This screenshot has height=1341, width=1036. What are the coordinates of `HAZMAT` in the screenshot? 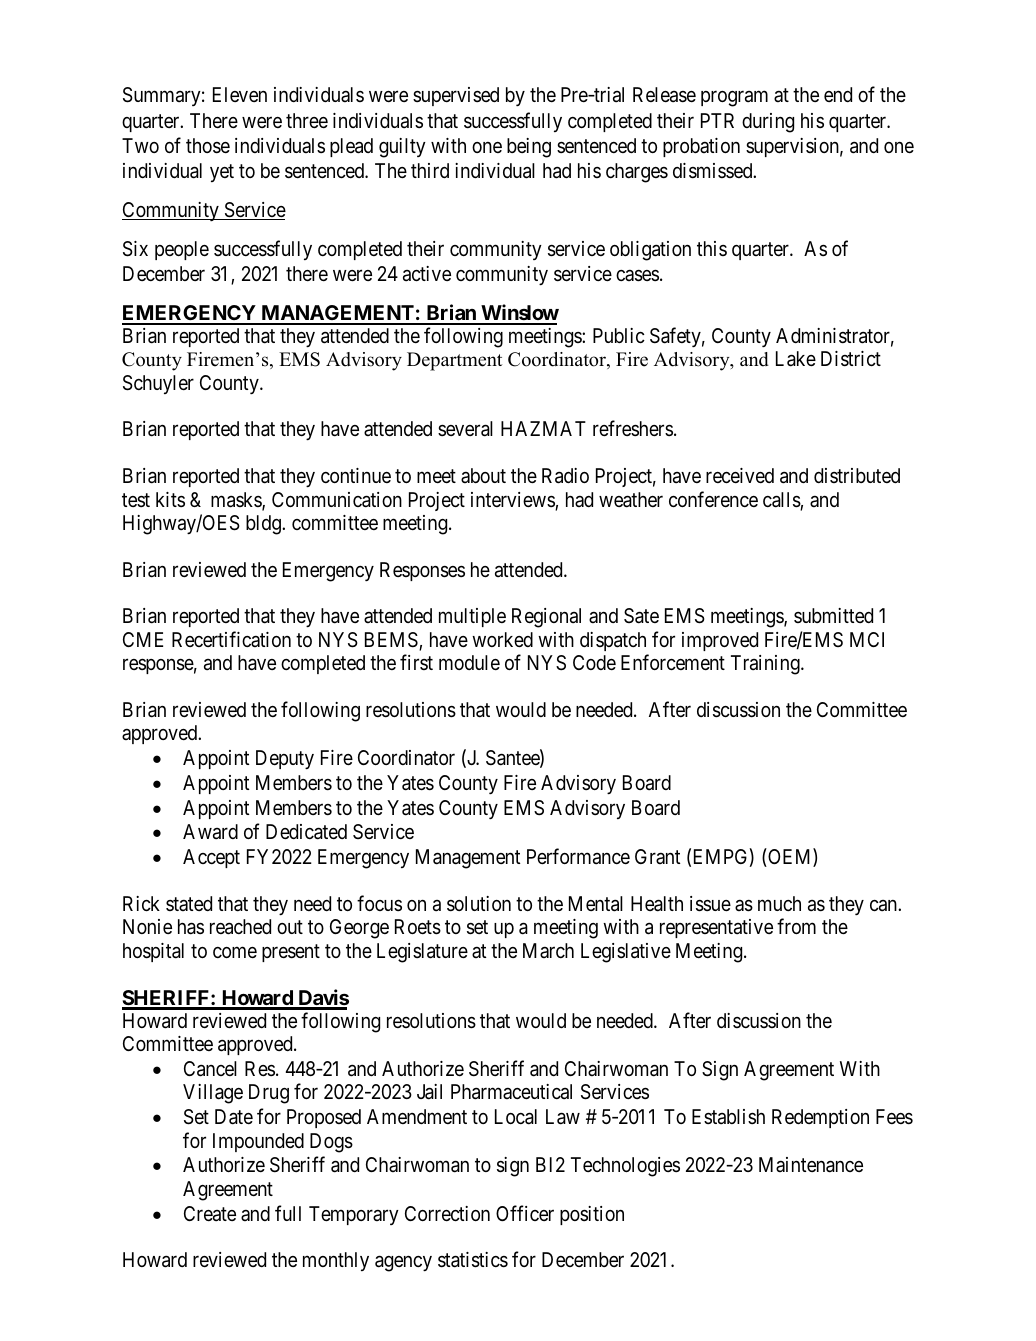 It's located at (543, 428).
